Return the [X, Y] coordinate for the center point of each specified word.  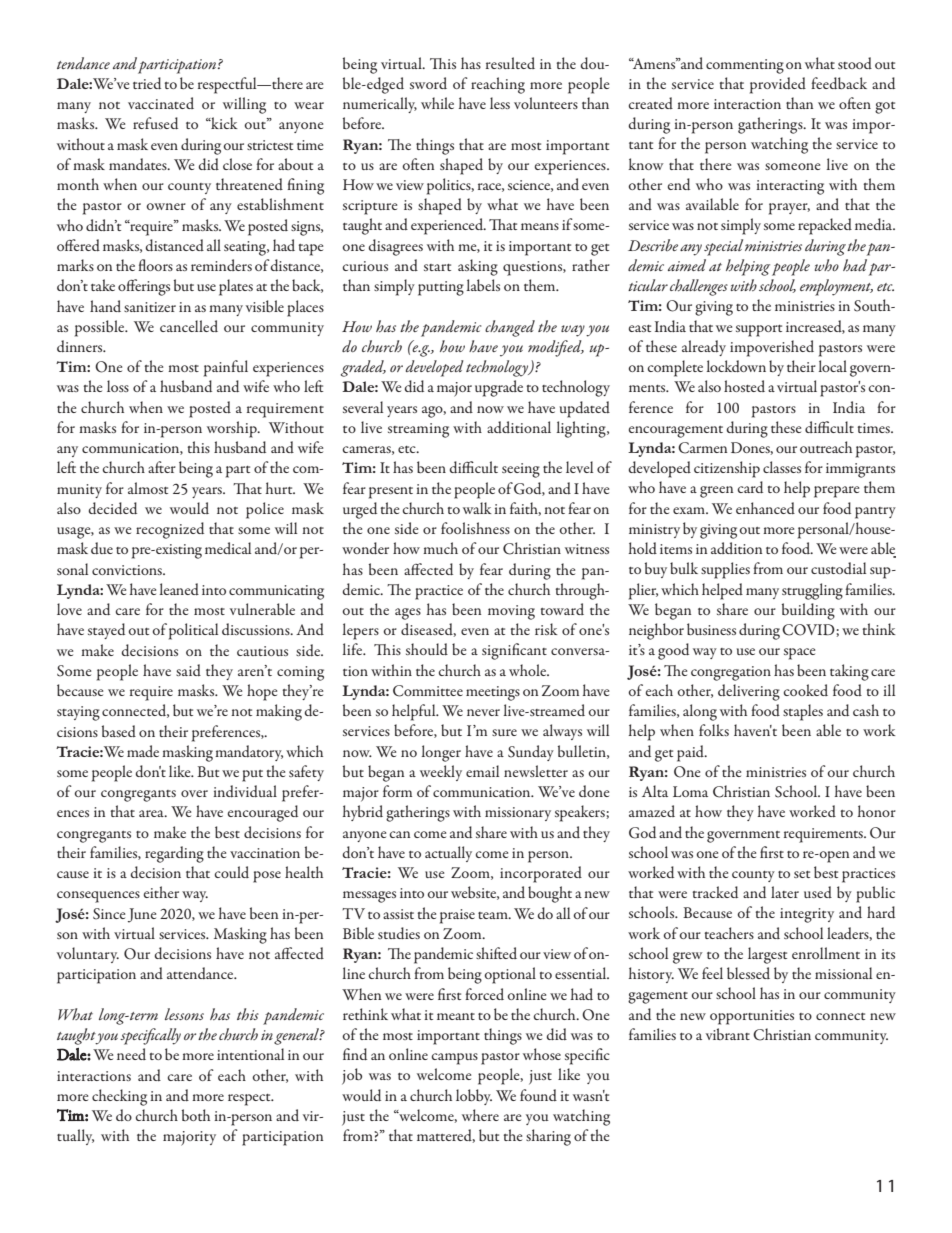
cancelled [189, 326]
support [759, 331]
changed [510, 328]
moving [511, 612]
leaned [179, 589]
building [808, 611]
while [437, 103]
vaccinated [161, 103]
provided [778, 85]
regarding [174, 854]
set [802, 874]
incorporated [541, 874]
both [196, 1115]
